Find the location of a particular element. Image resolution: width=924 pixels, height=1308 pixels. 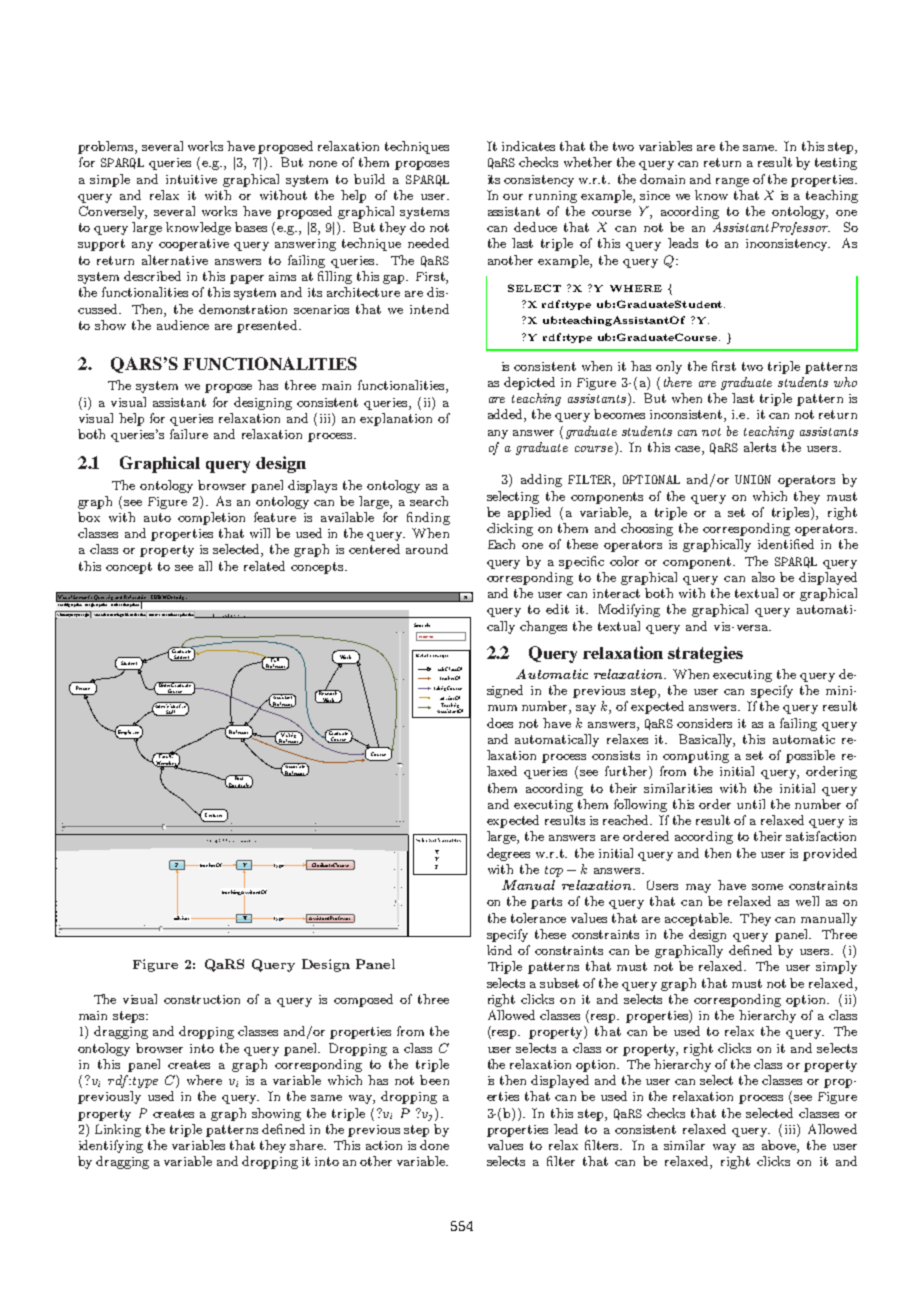

indicates is located at coordinates (528, 146).
